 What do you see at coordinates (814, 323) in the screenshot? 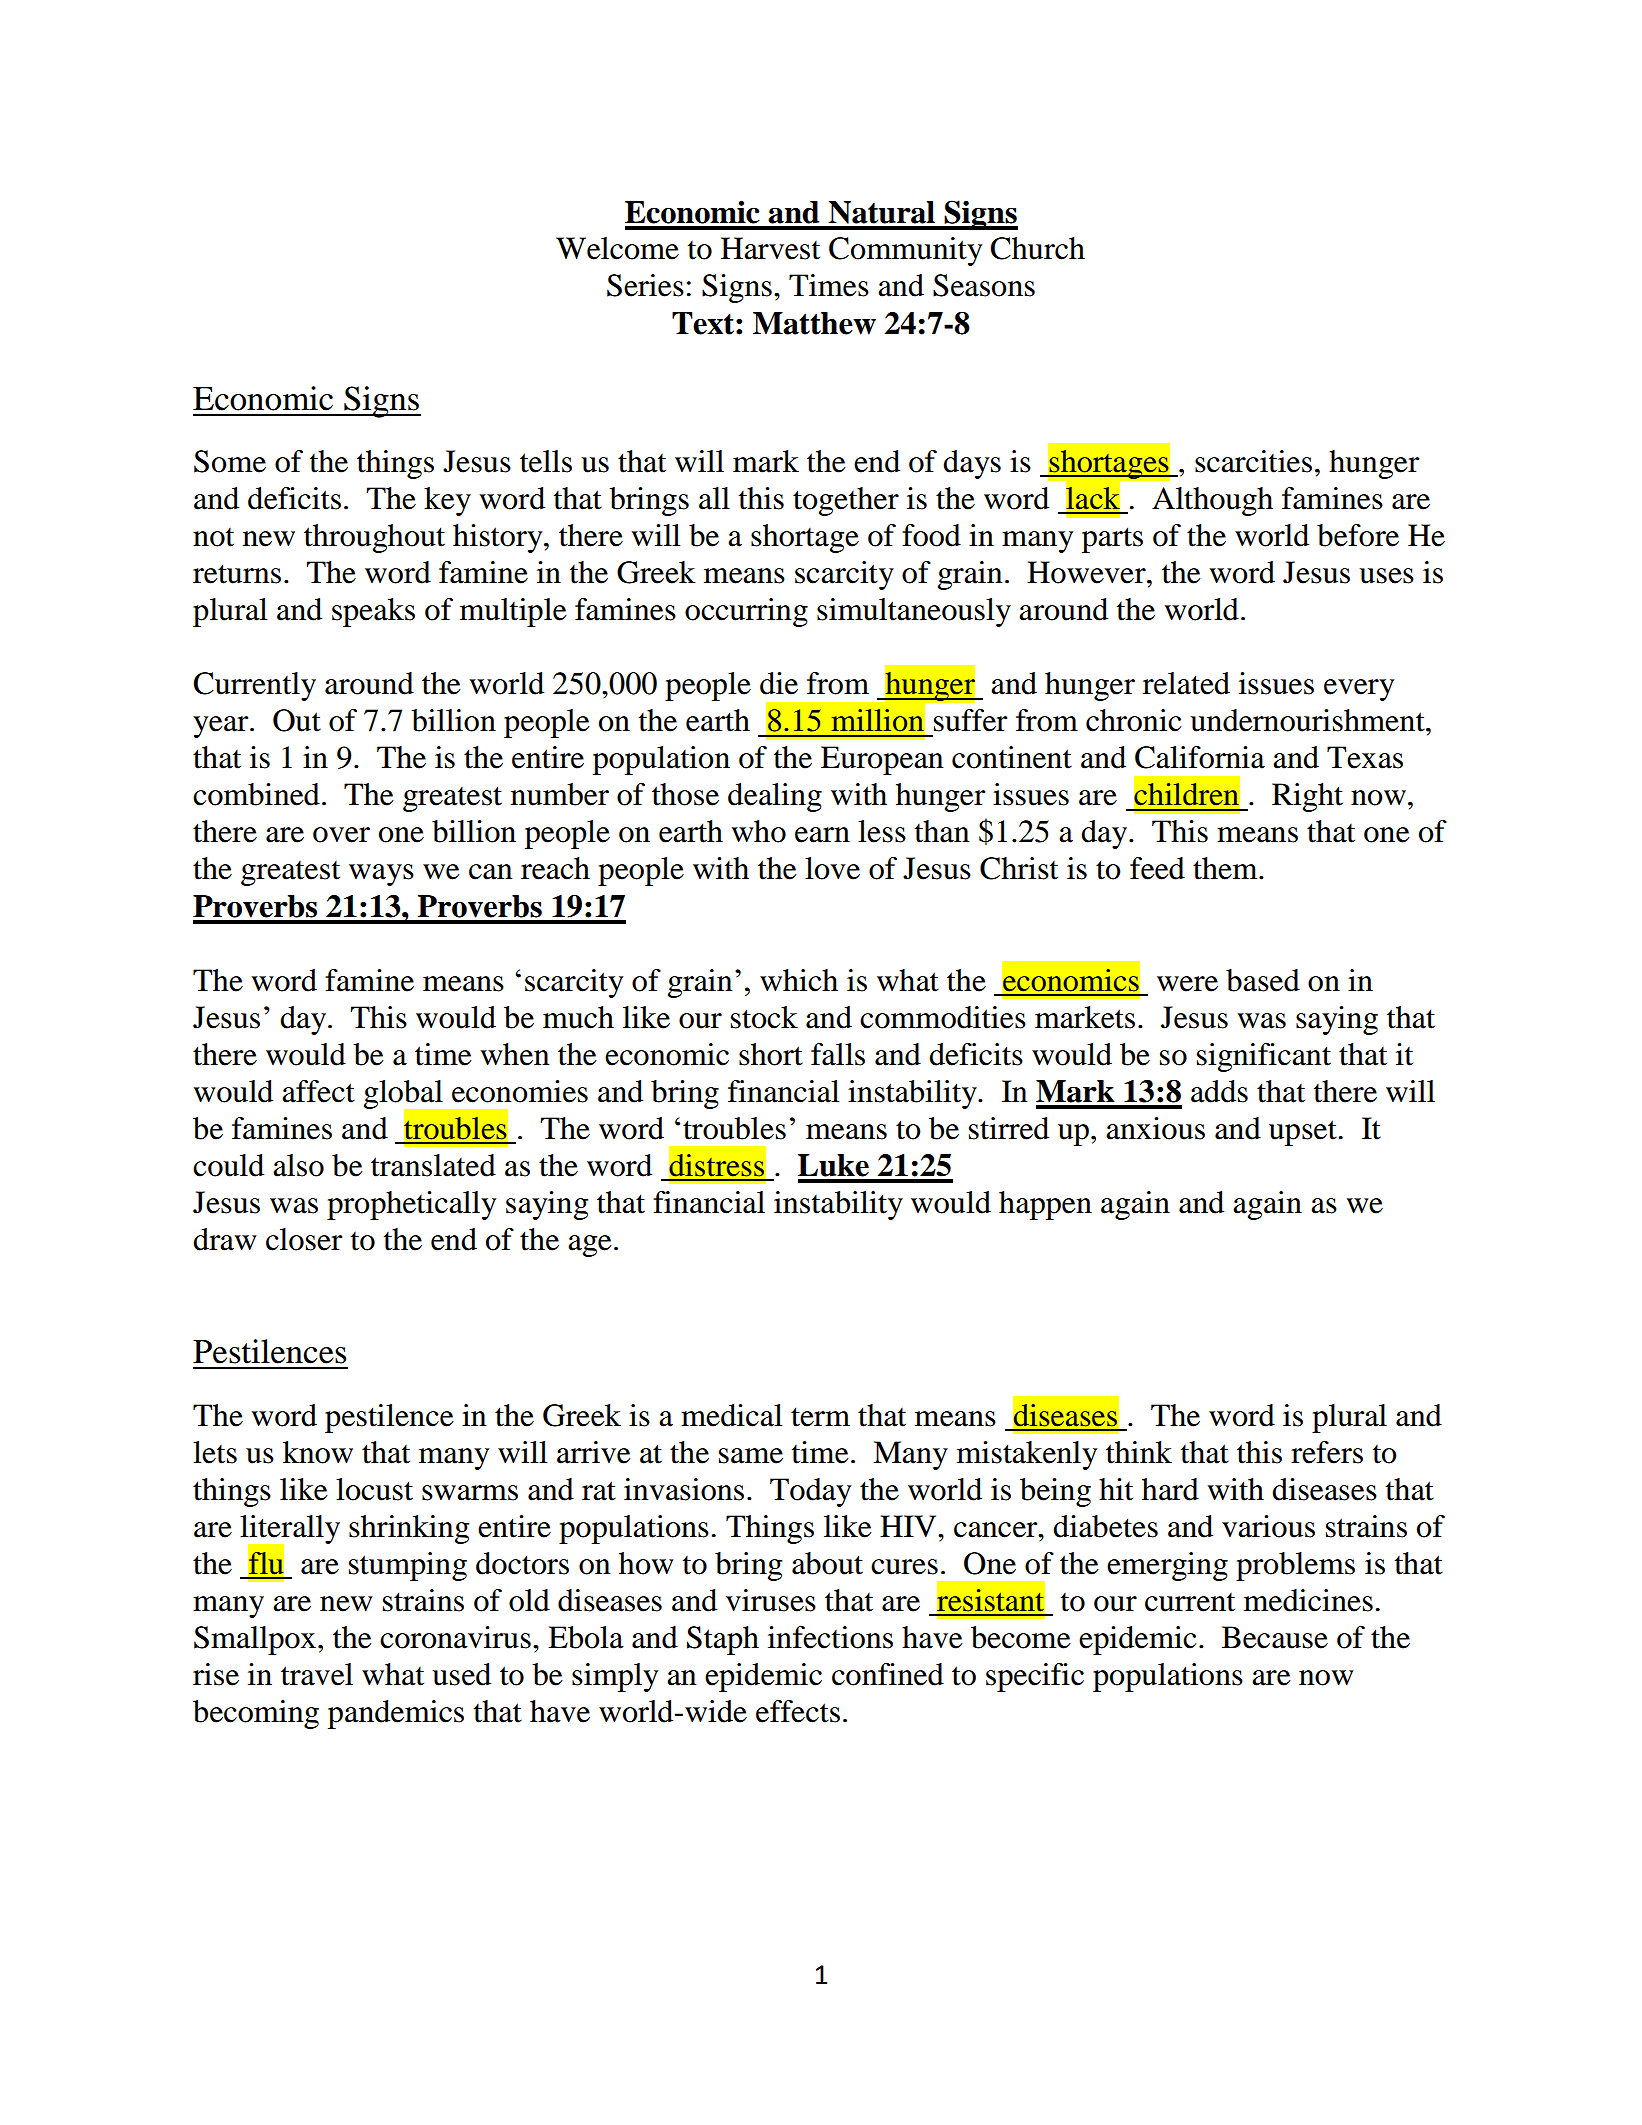
I see `Matthew` at bounding box center [814, 323].
